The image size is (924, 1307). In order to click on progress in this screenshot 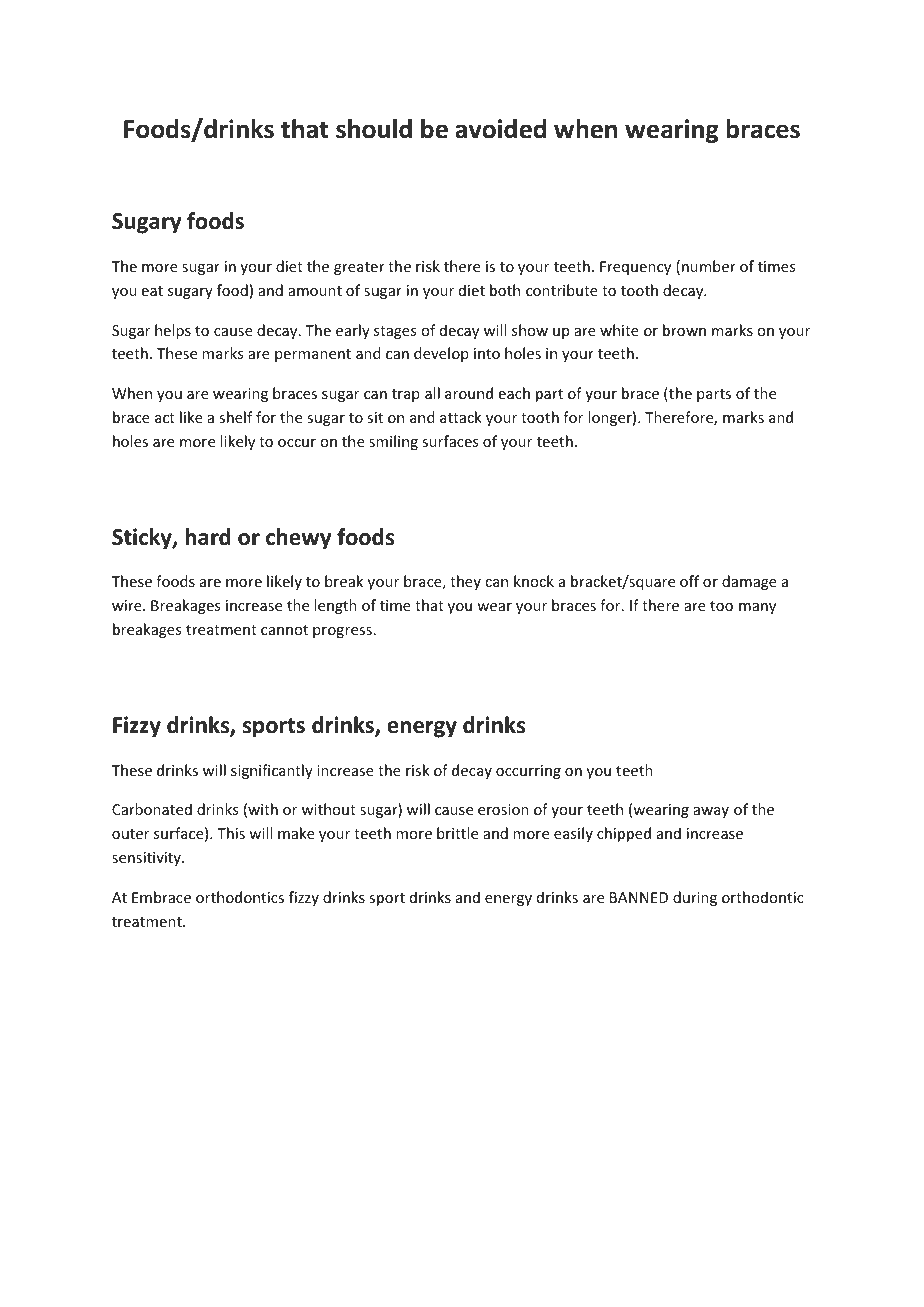, I will do `click(342, 632)`.
